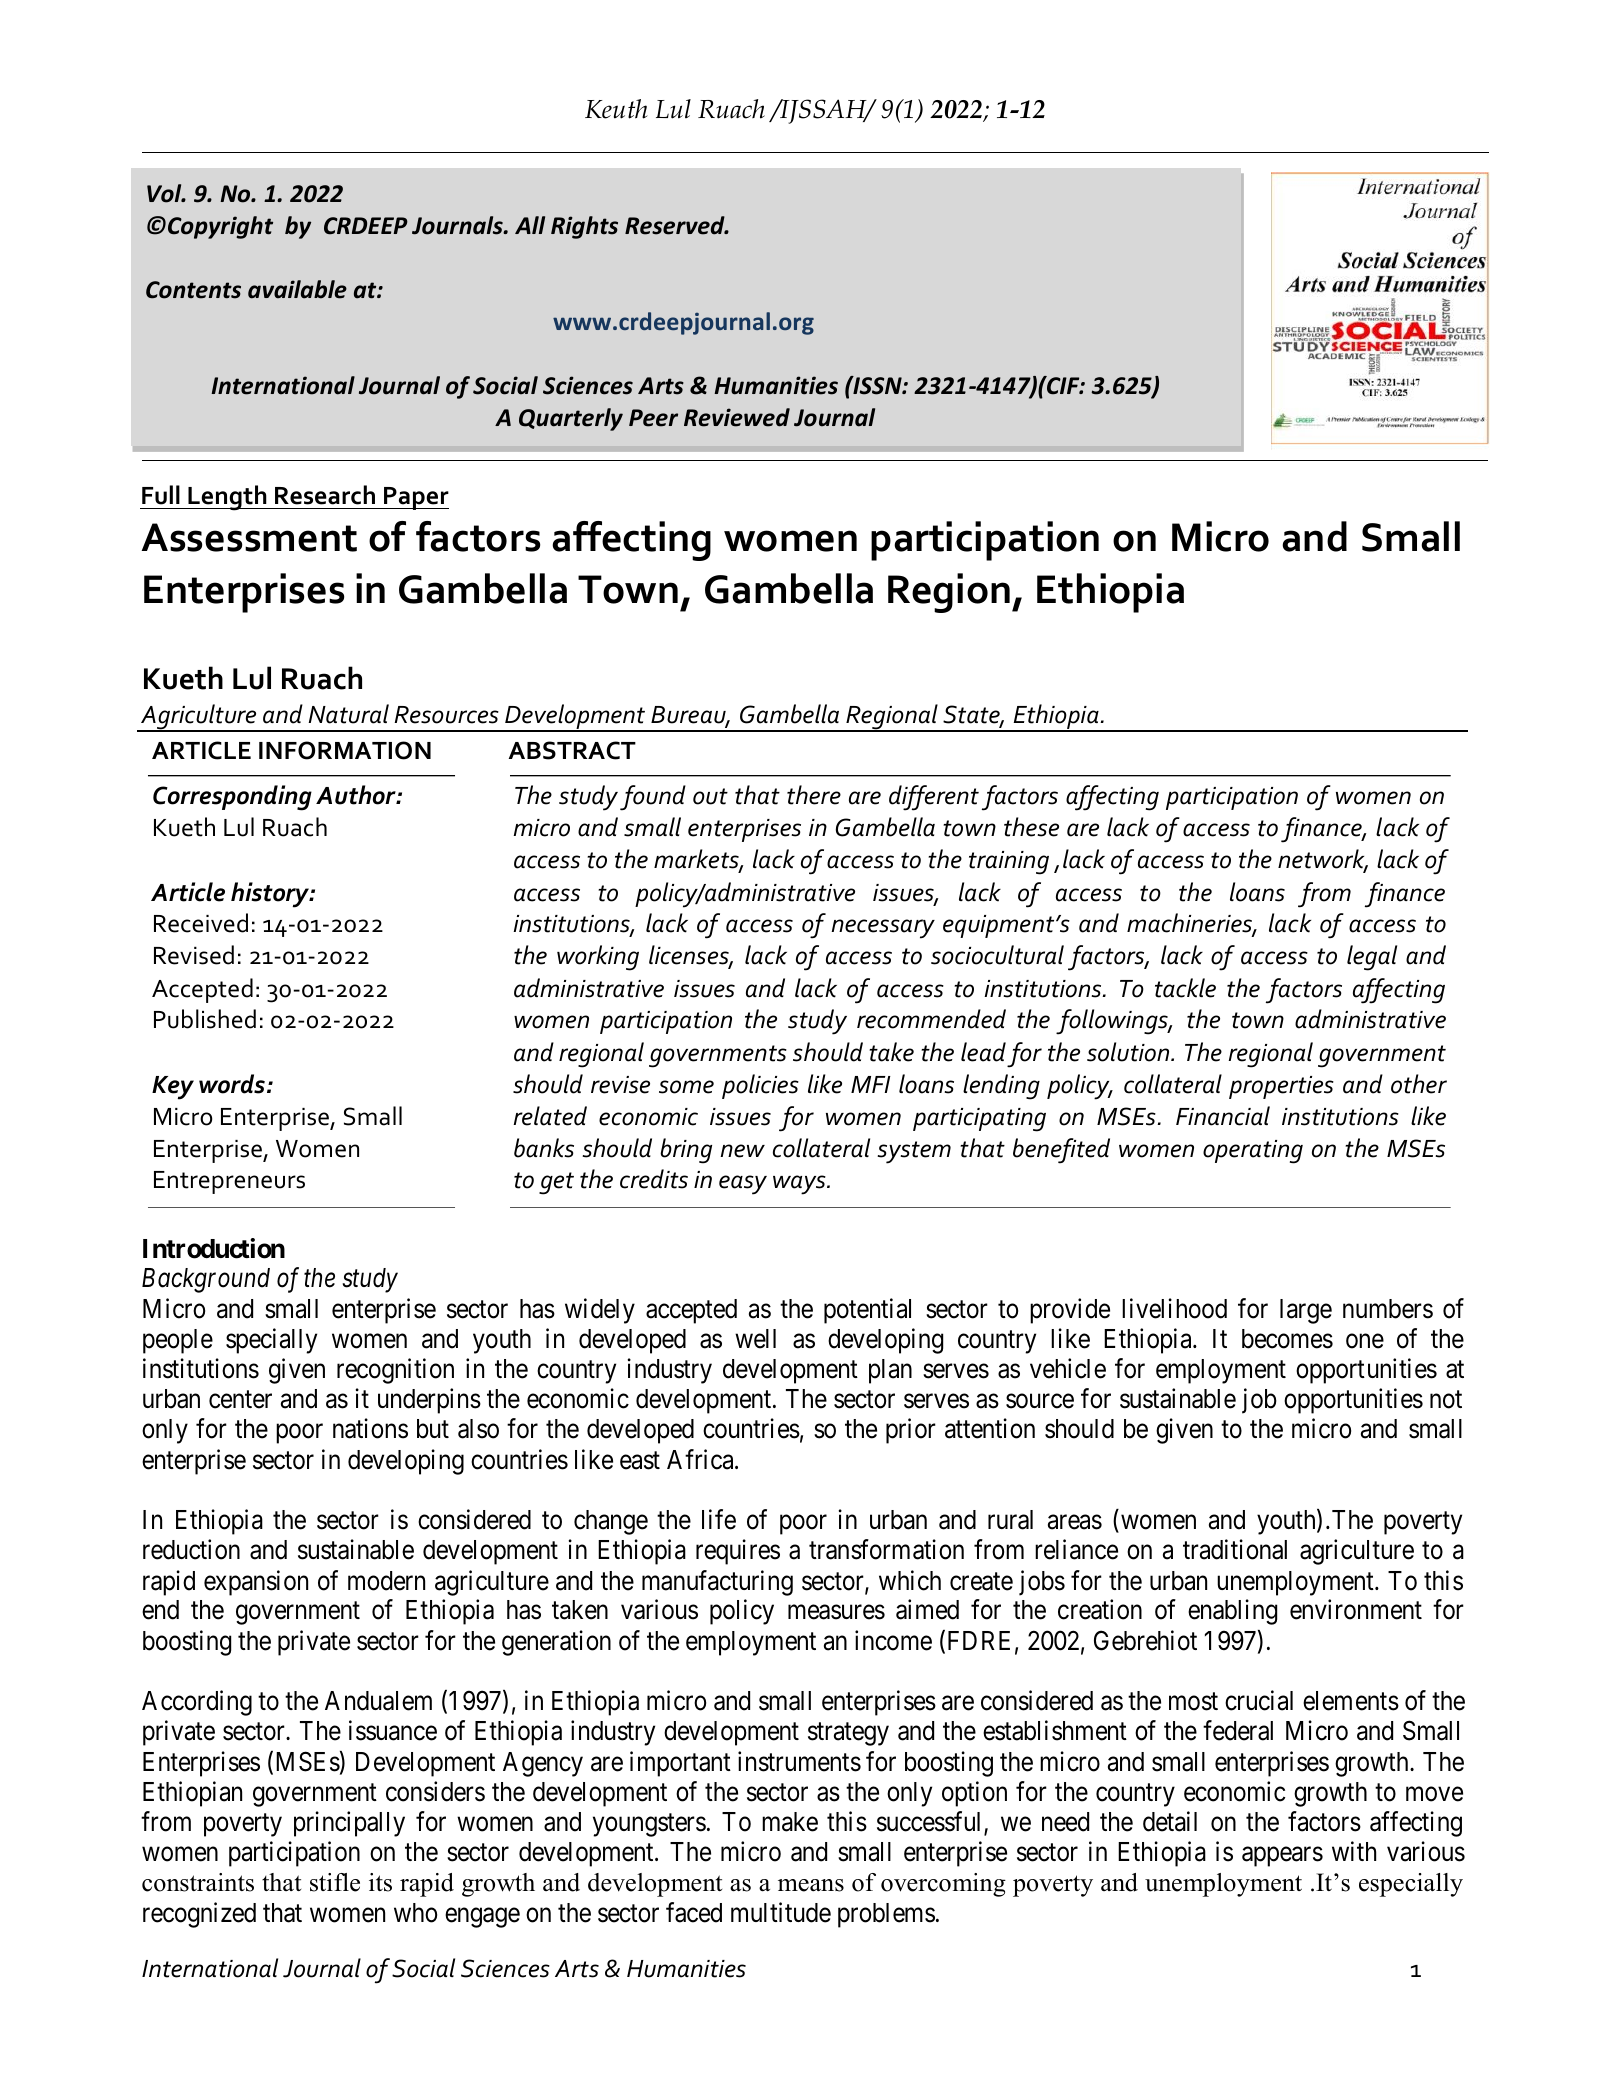 This screenshot has width=1606, height=2079. Describe the element at coordinates (232, 1084) in the screenshot. I see `words` at that location.
